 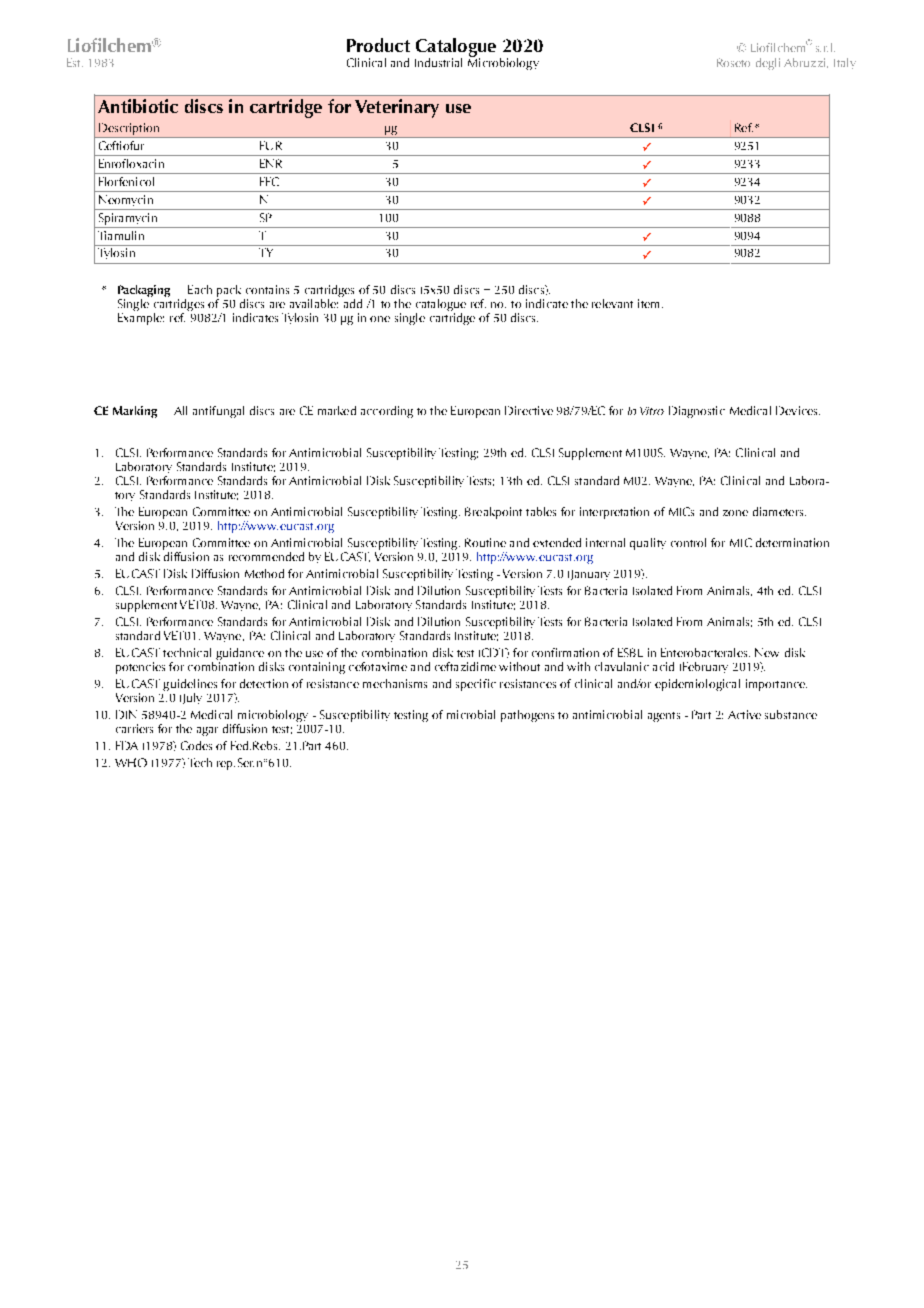 What do you see at coordinates (196, 745) in the image?
I see `Codes` at bounding box center [196, 745].
